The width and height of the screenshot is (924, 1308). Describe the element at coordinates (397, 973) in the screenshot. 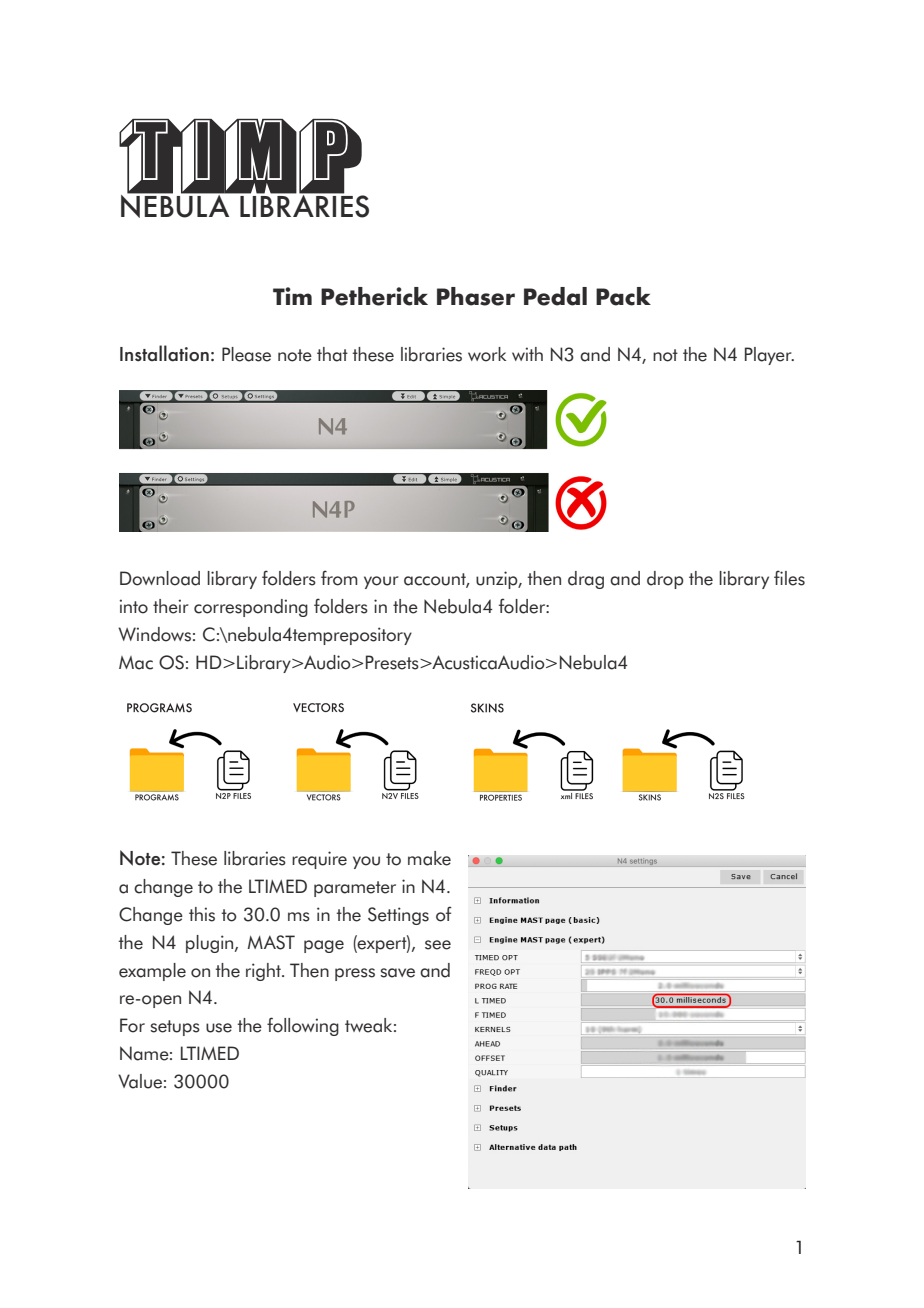

I see `save` at that location.
